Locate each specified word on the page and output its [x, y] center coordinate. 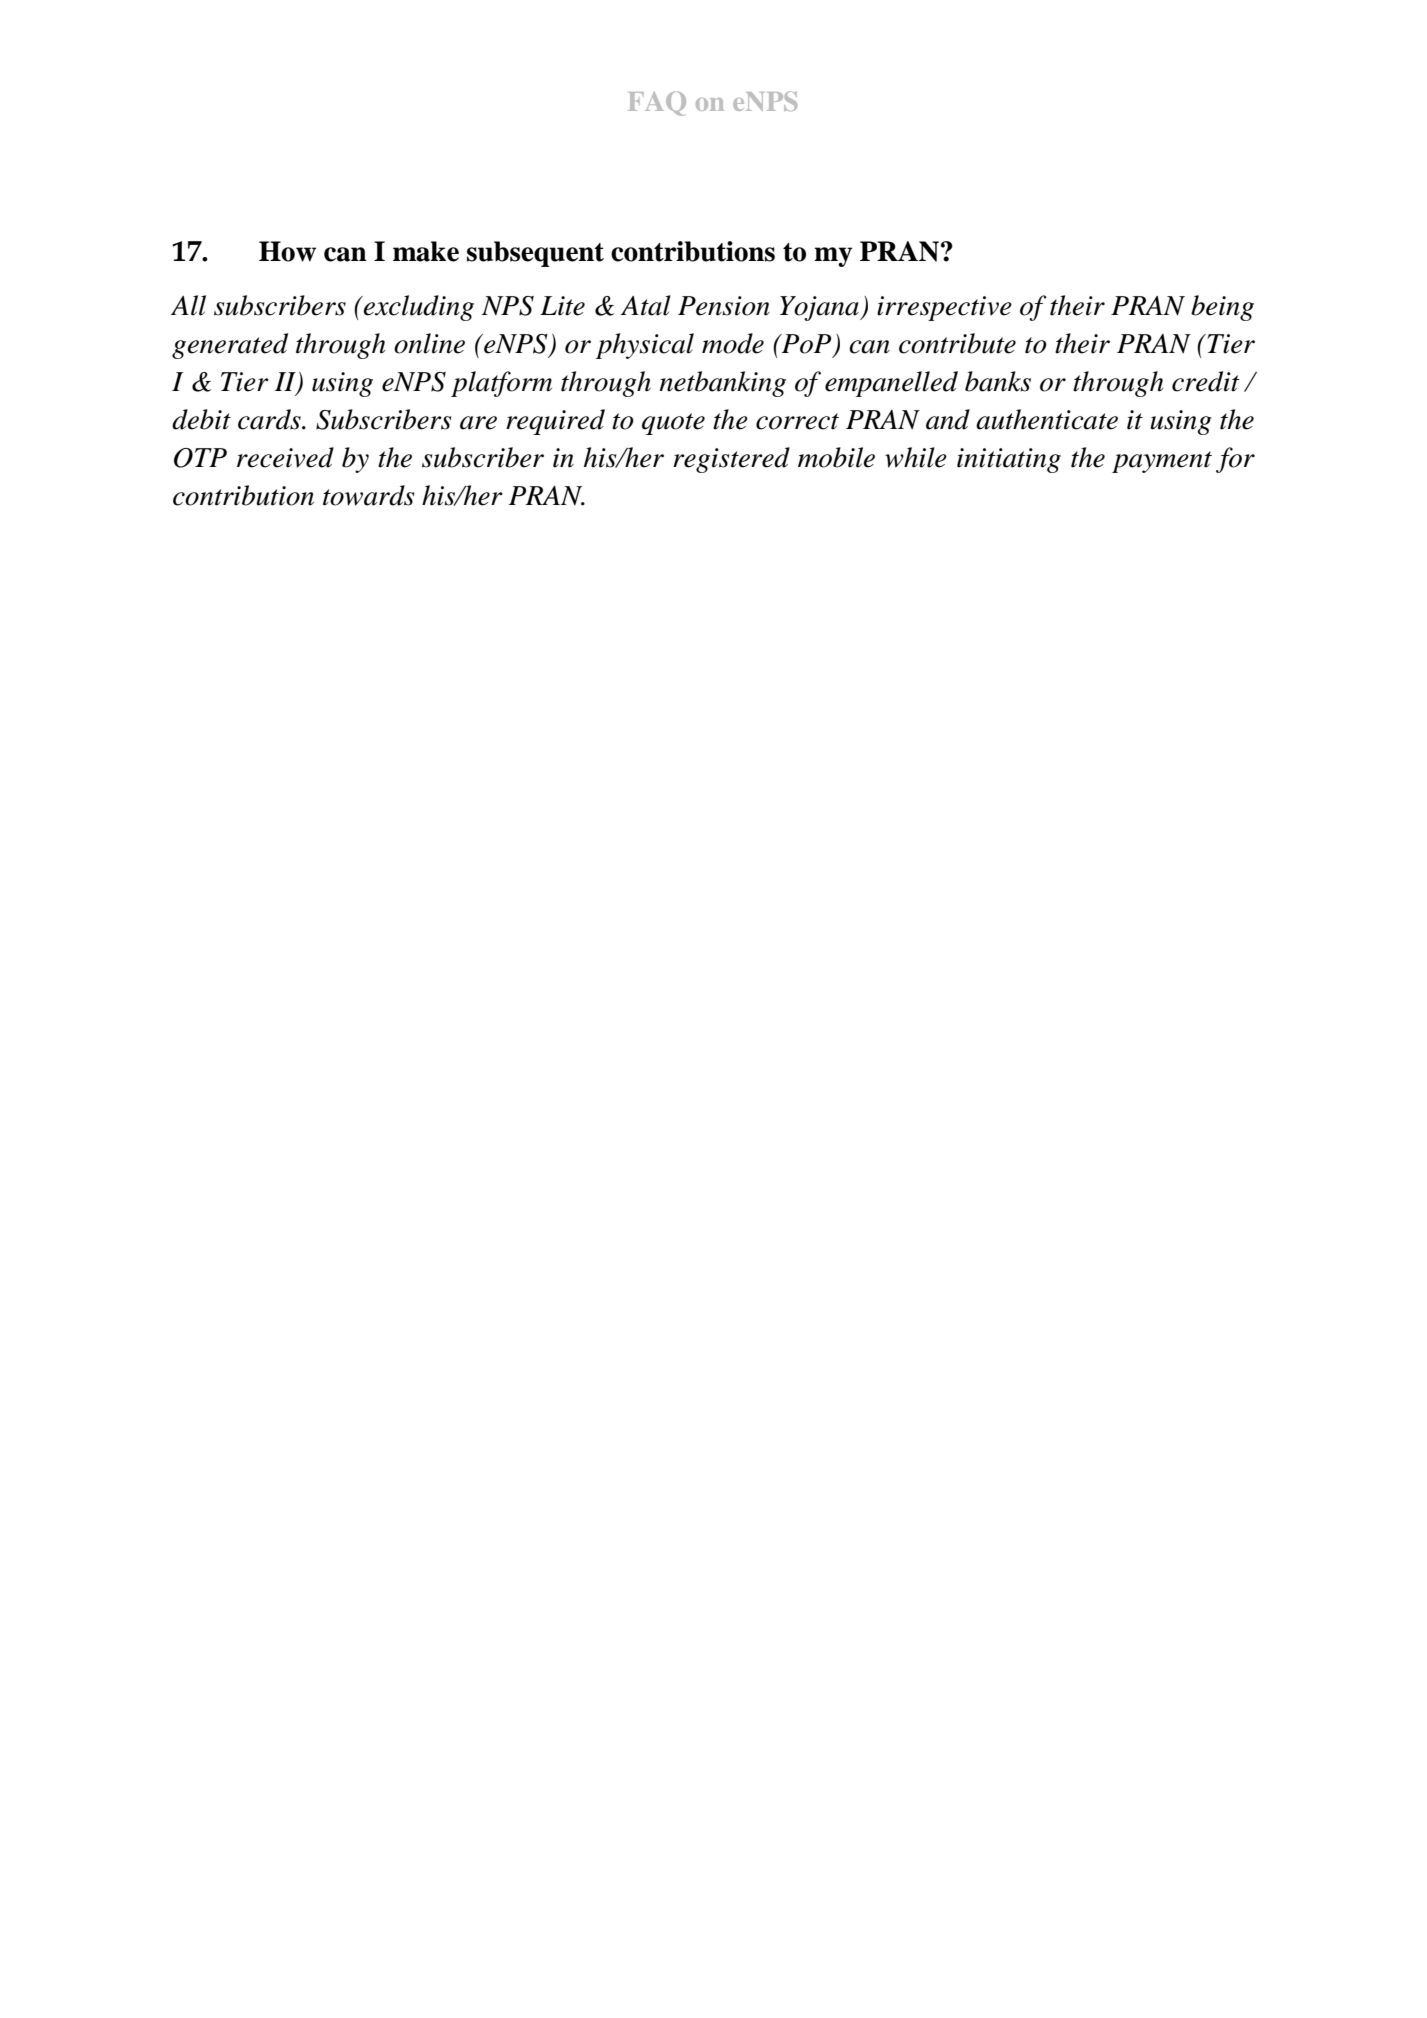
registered [731, 460]
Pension [724, 306]
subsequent [535, 254]
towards [368, 495]
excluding [417, 308]
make [426, 251]
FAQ [657, 103]
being [1222, 308]
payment [1162, 462]
